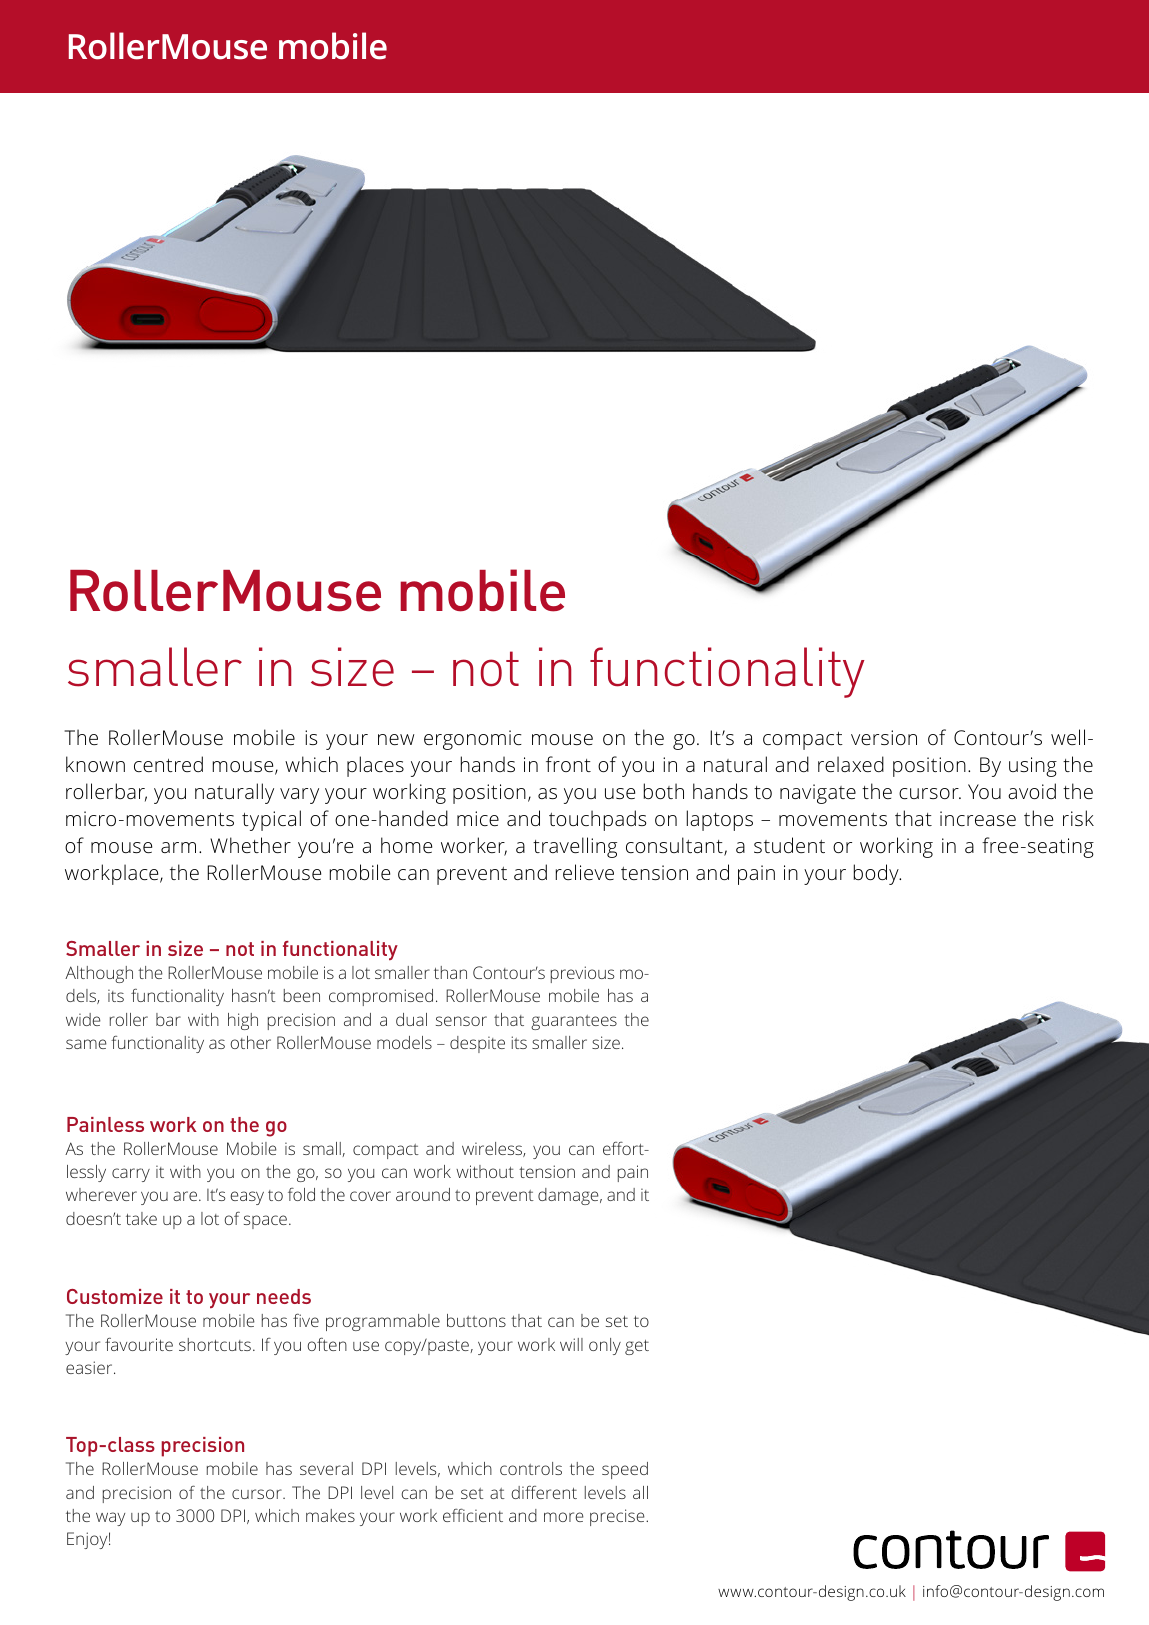 The image size is (1149, 1625). Describe the element at coordinates (625, 1470) in the image. I see `speed` at that location.
